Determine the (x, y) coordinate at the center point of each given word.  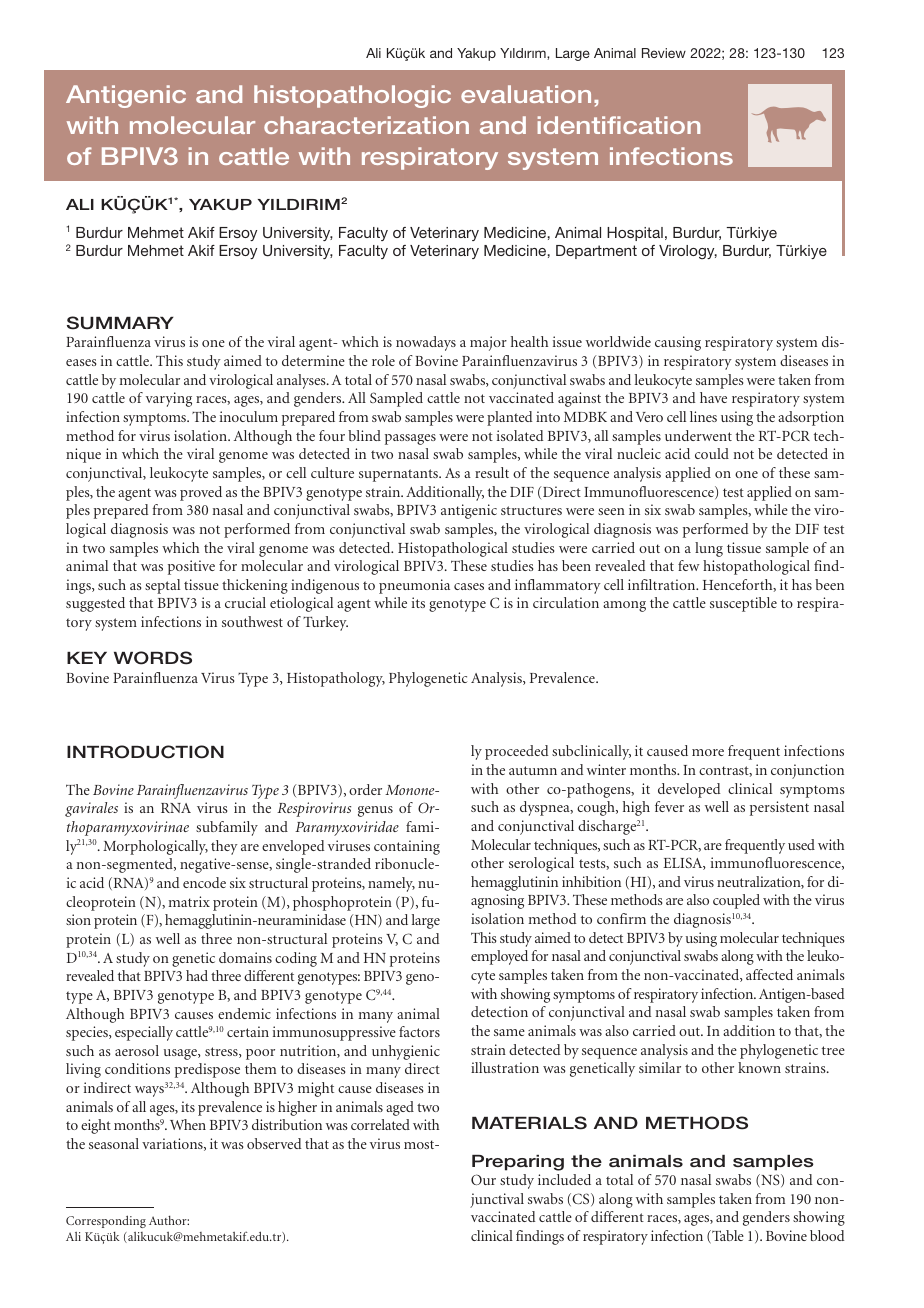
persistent (779, 808)
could (712, 453)
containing (407, 847)
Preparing (518, 1163)
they (224, 847)
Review (664, 53)
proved (201, 493)
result (492, 472)
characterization (366, 125)
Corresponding (106, 1221)
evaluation (526, 94)
